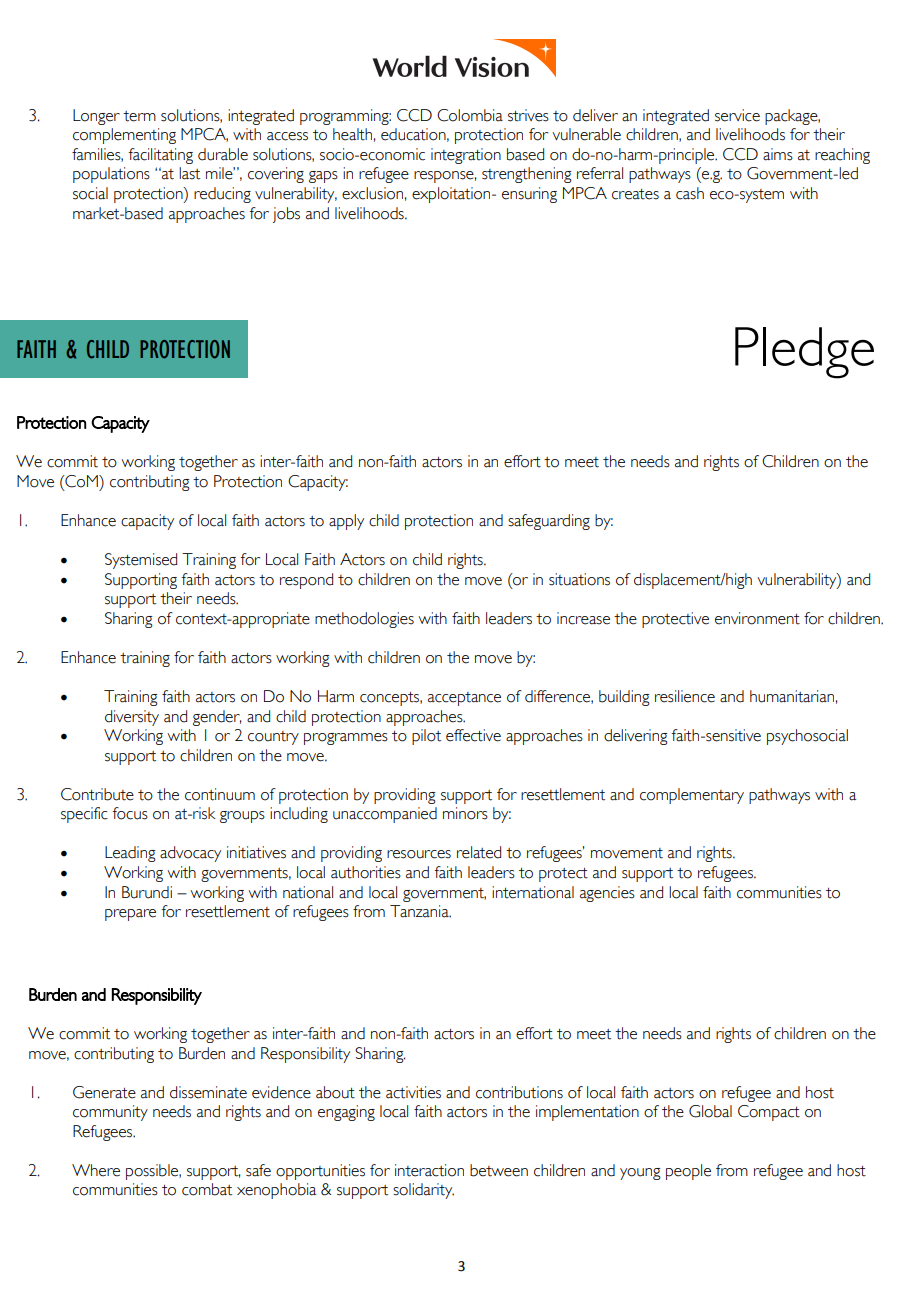 The width and height of the image is (924, 1308). What do you see at coordinates (778, 154) in the image?
I see `aims` at bounding box center [778, 154].
